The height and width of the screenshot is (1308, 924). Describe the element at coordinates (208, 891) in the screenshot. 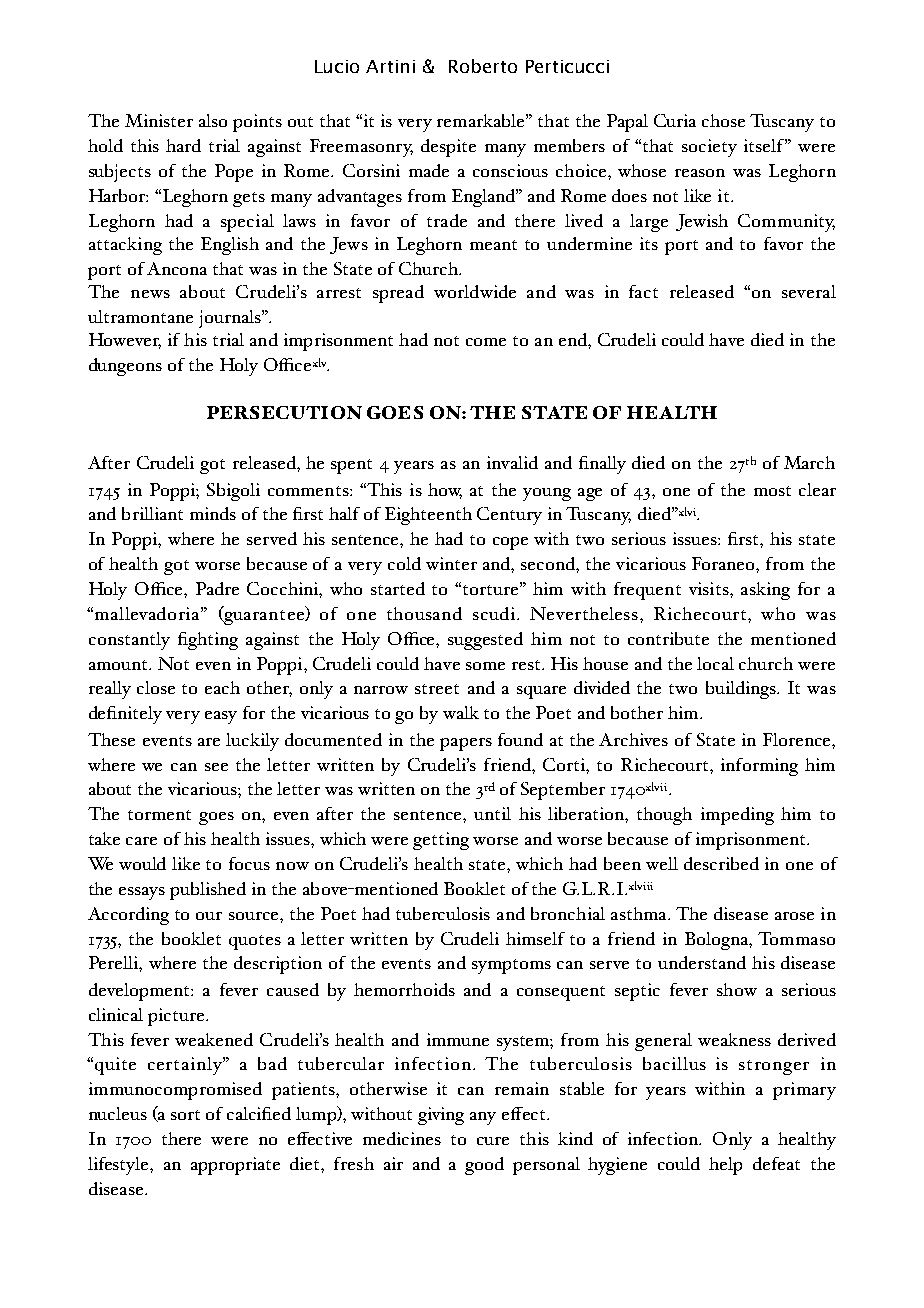

I see `published` at that location.
